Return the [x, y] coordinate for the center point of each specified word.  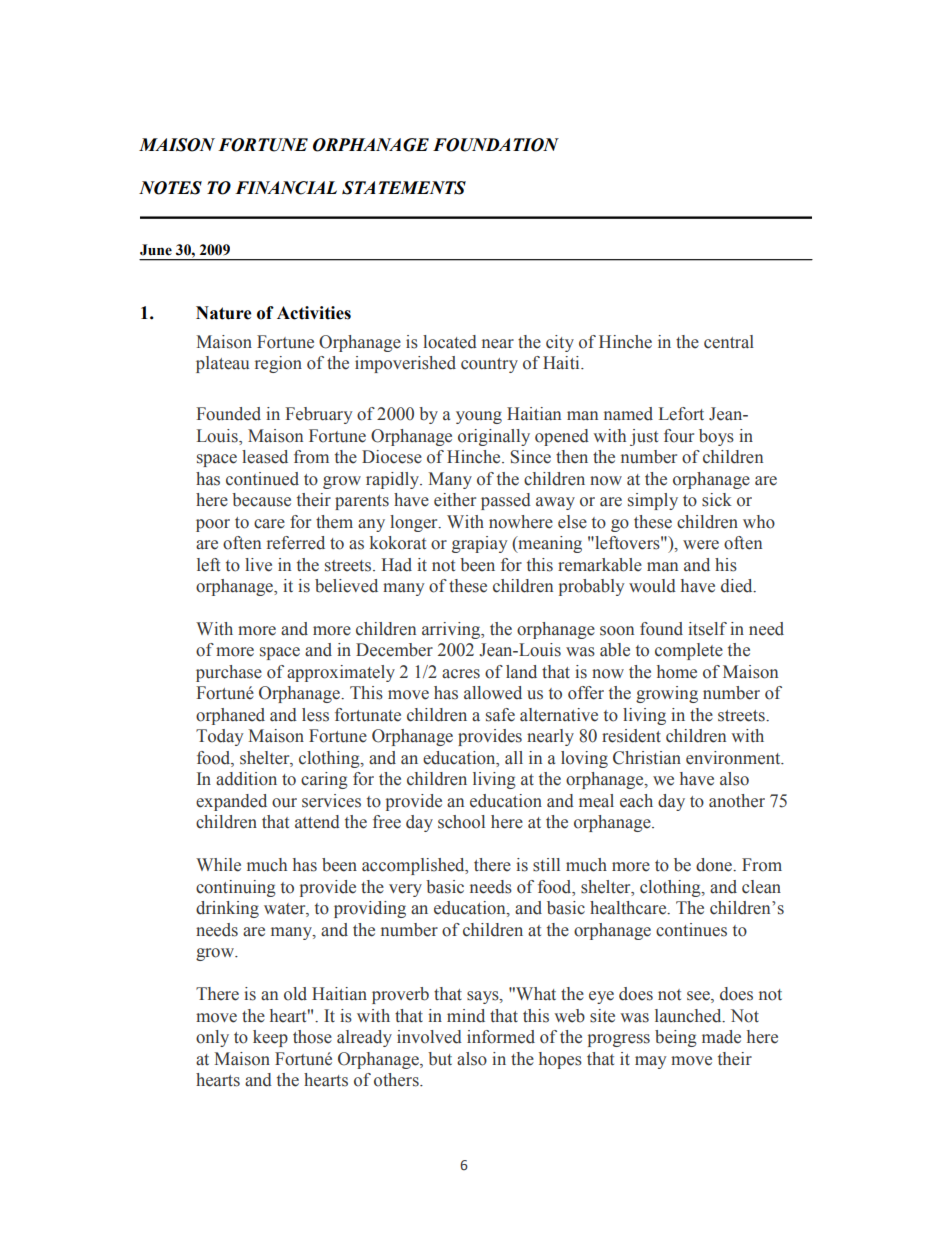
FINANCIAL [286, 188]
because [261, 500]
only [212, 1038]
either [455, 500]
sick [717, 500]
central [729, 342]
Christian [647, 758]
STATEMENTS [404, 188]
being [676, 1038]
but [440, 1059]
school [461, 822]
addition [246, 779]
